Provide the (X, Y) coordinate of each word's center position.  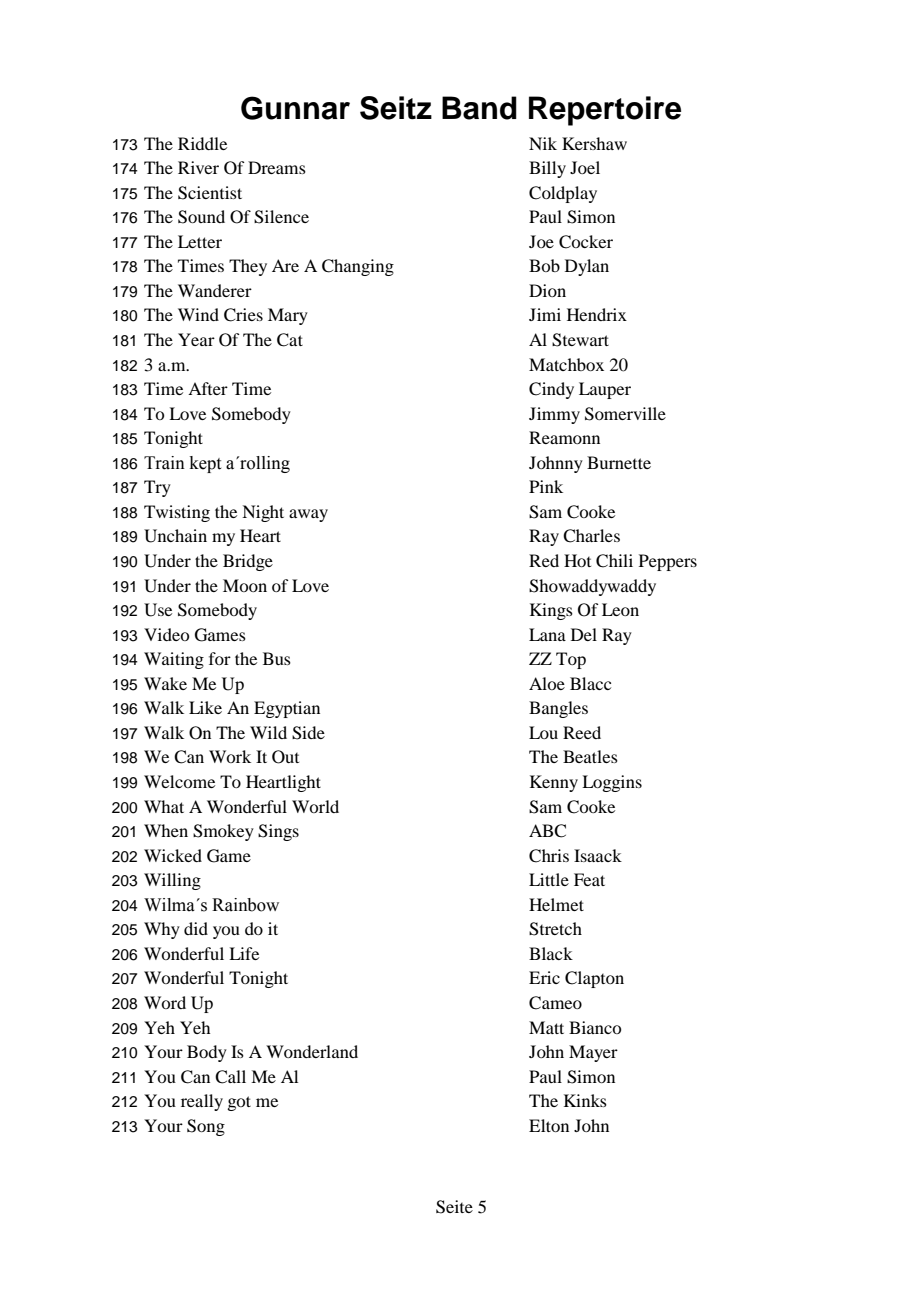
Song (206, 1127)
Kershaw (594, 143)
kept (205, 464)
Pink (546, 486)
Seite (454, 1207)
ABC (547, 831)
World (315, 806)
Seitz (396, 108)
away (308, 515)
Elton (549, 1125)
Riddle (202, 143)
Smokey (223, 832)
